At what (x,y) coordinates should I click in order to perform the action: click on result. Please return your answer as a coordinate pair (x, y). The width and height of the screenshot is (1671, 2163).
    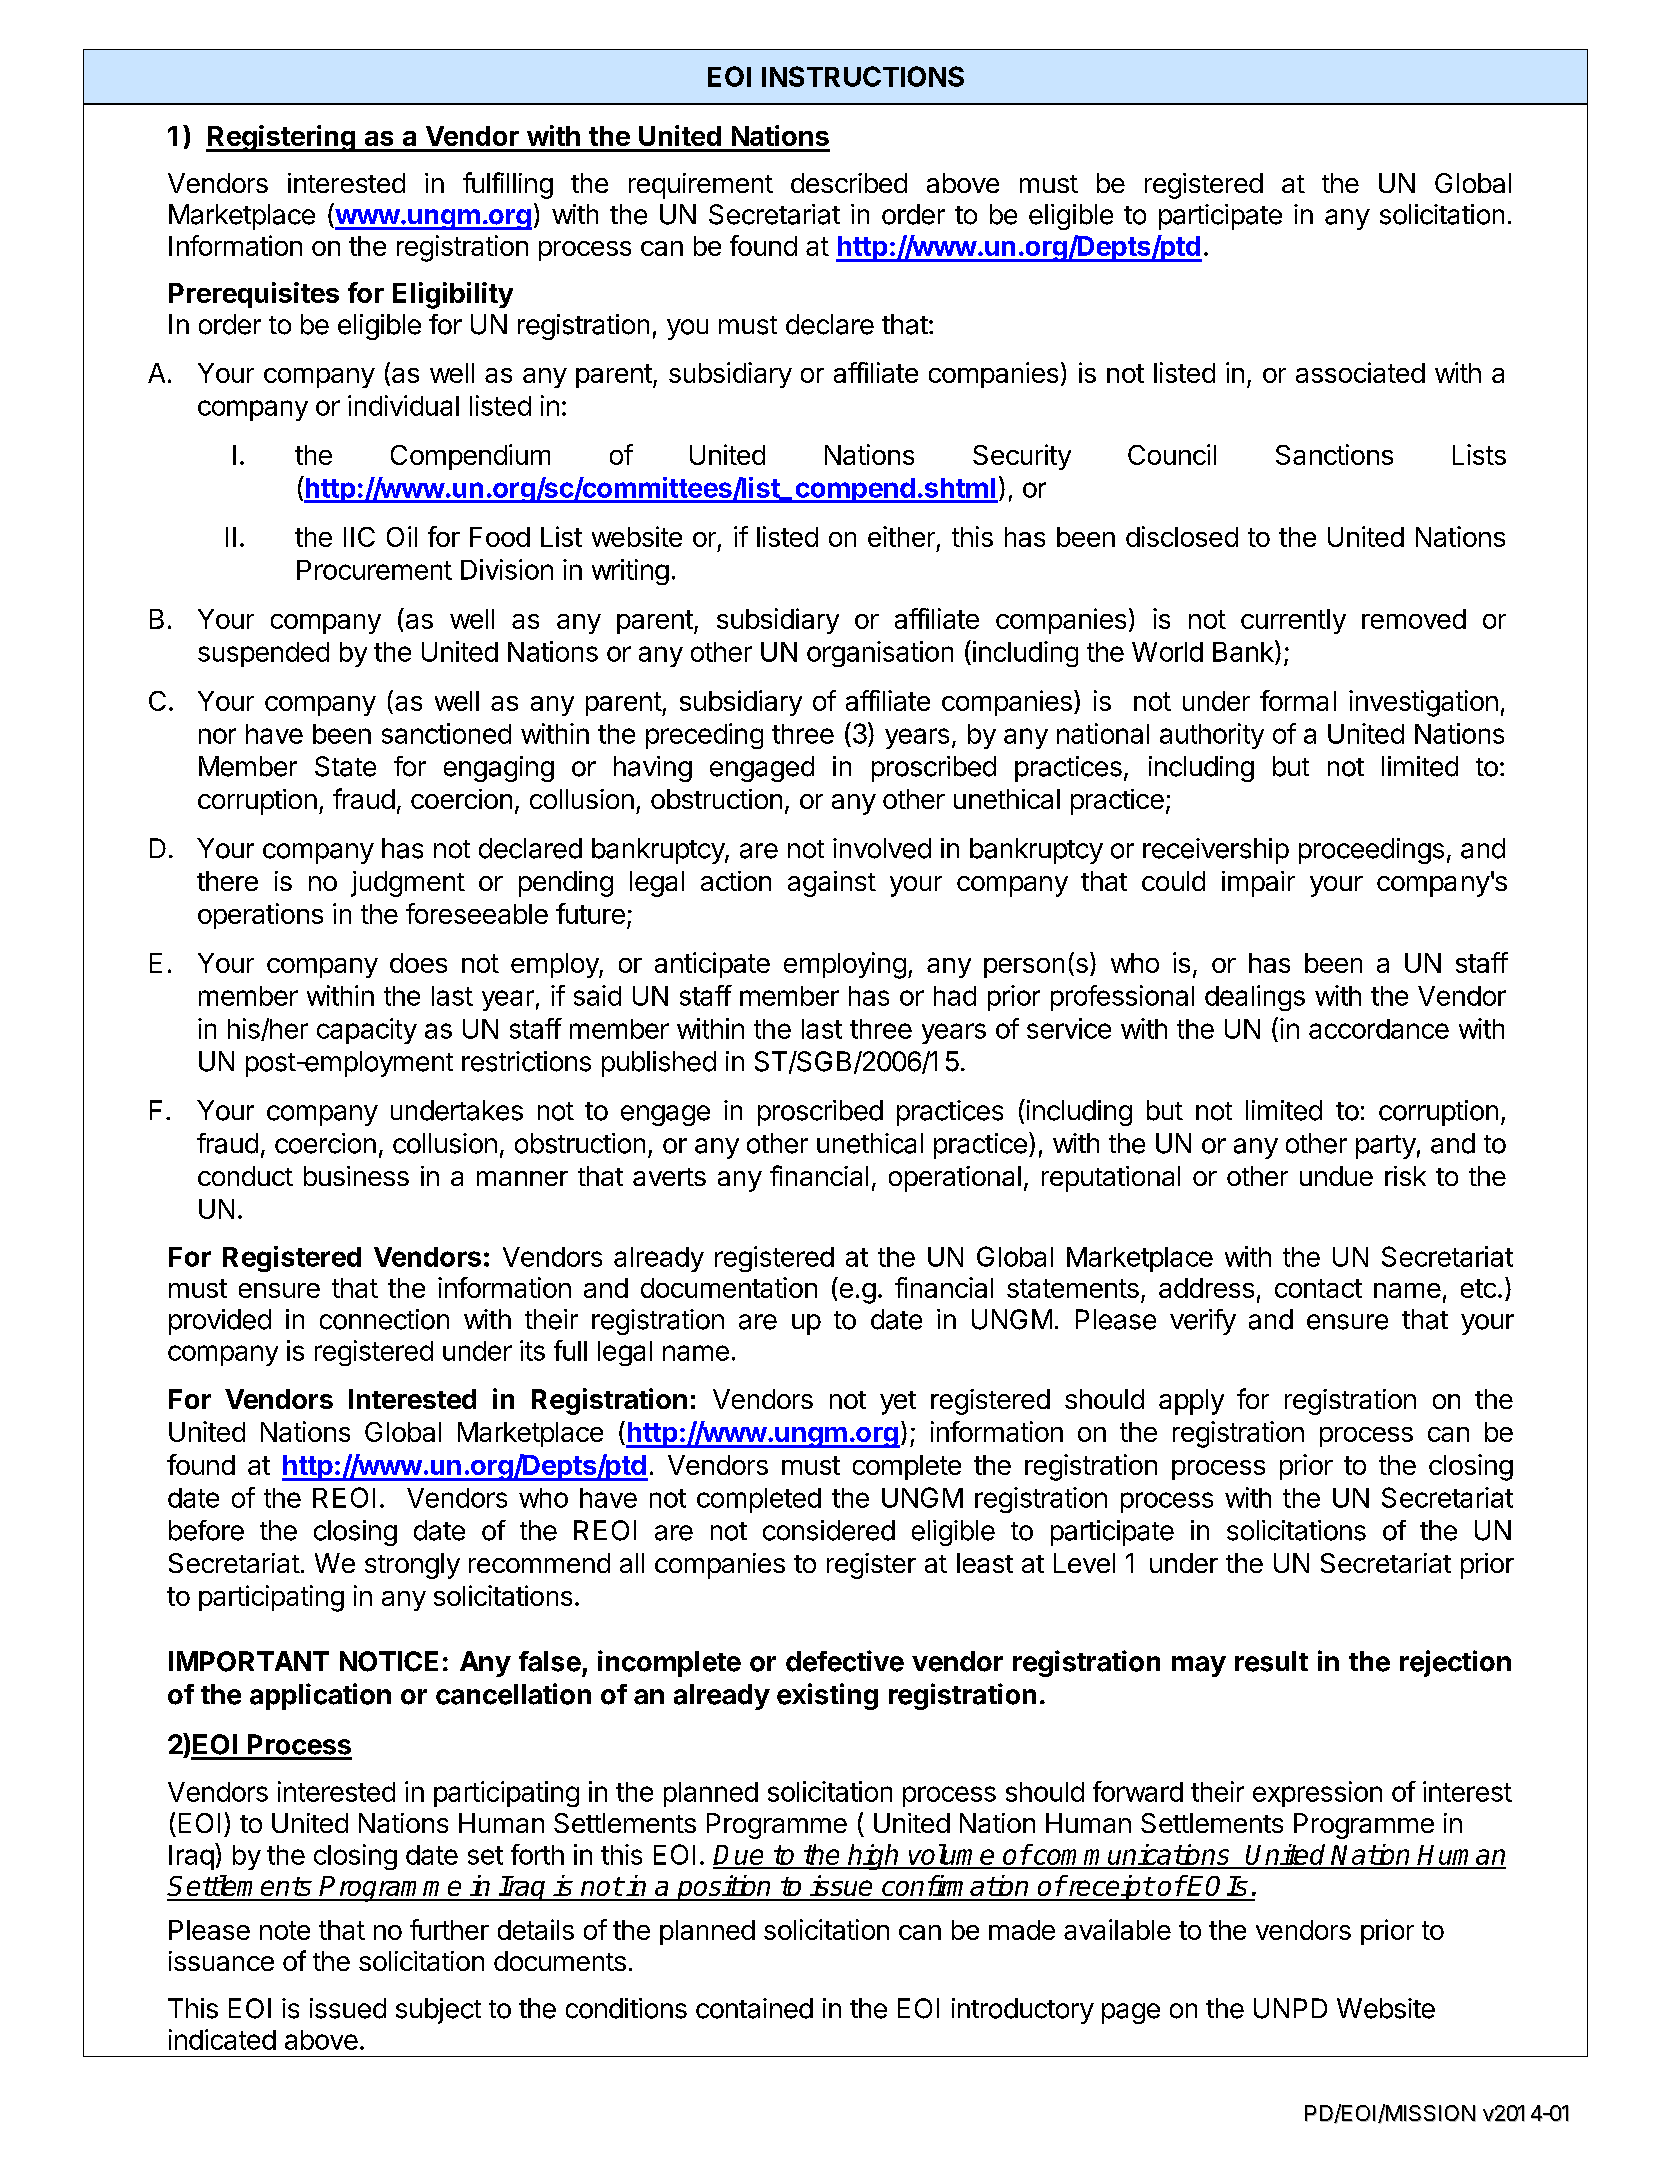
    Looking at the image, I should click on (1271, 1661).
